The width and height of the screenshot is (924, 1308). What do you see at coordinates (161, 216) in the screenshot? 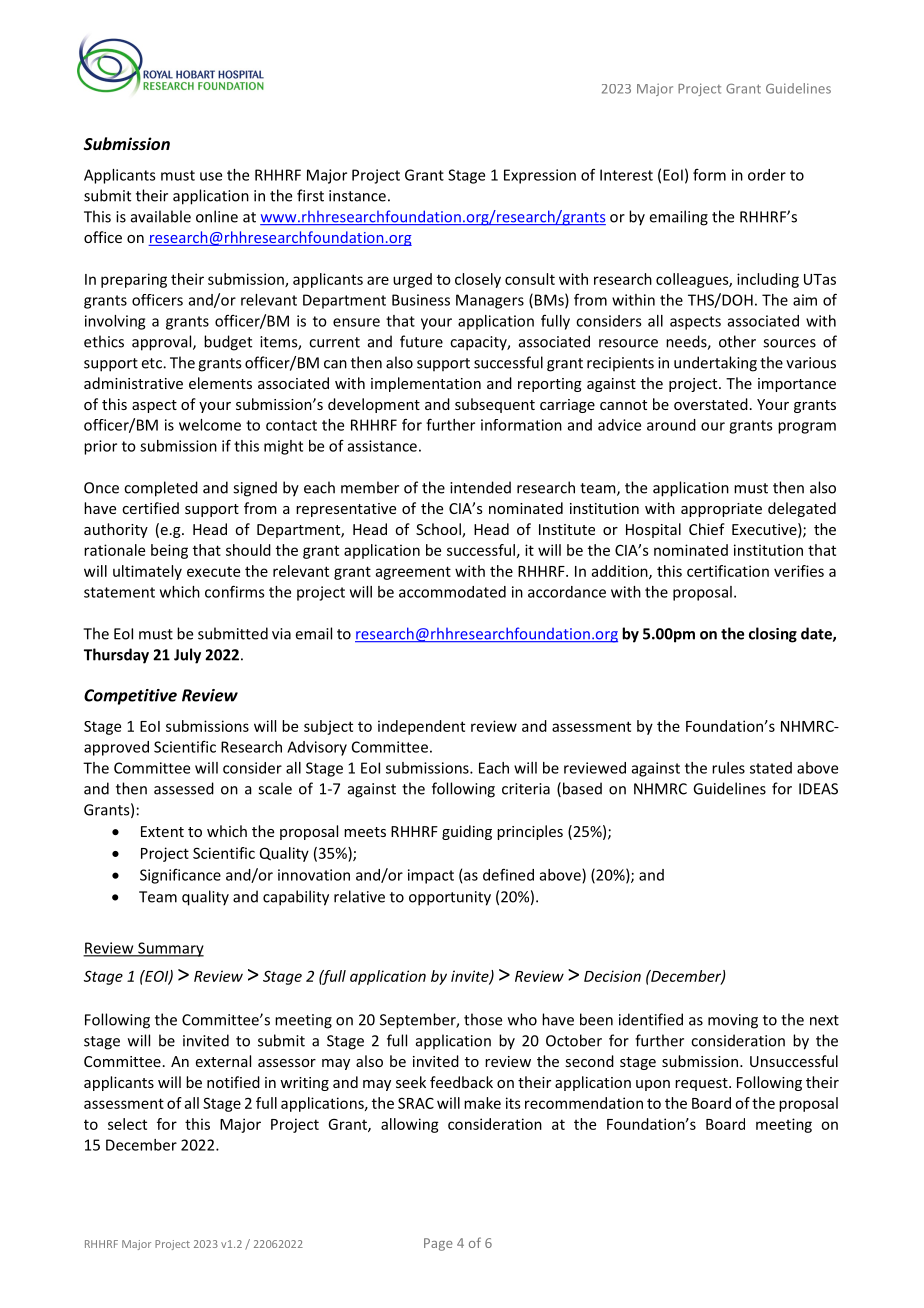
I see `available` at bounding box center [161, 216].
